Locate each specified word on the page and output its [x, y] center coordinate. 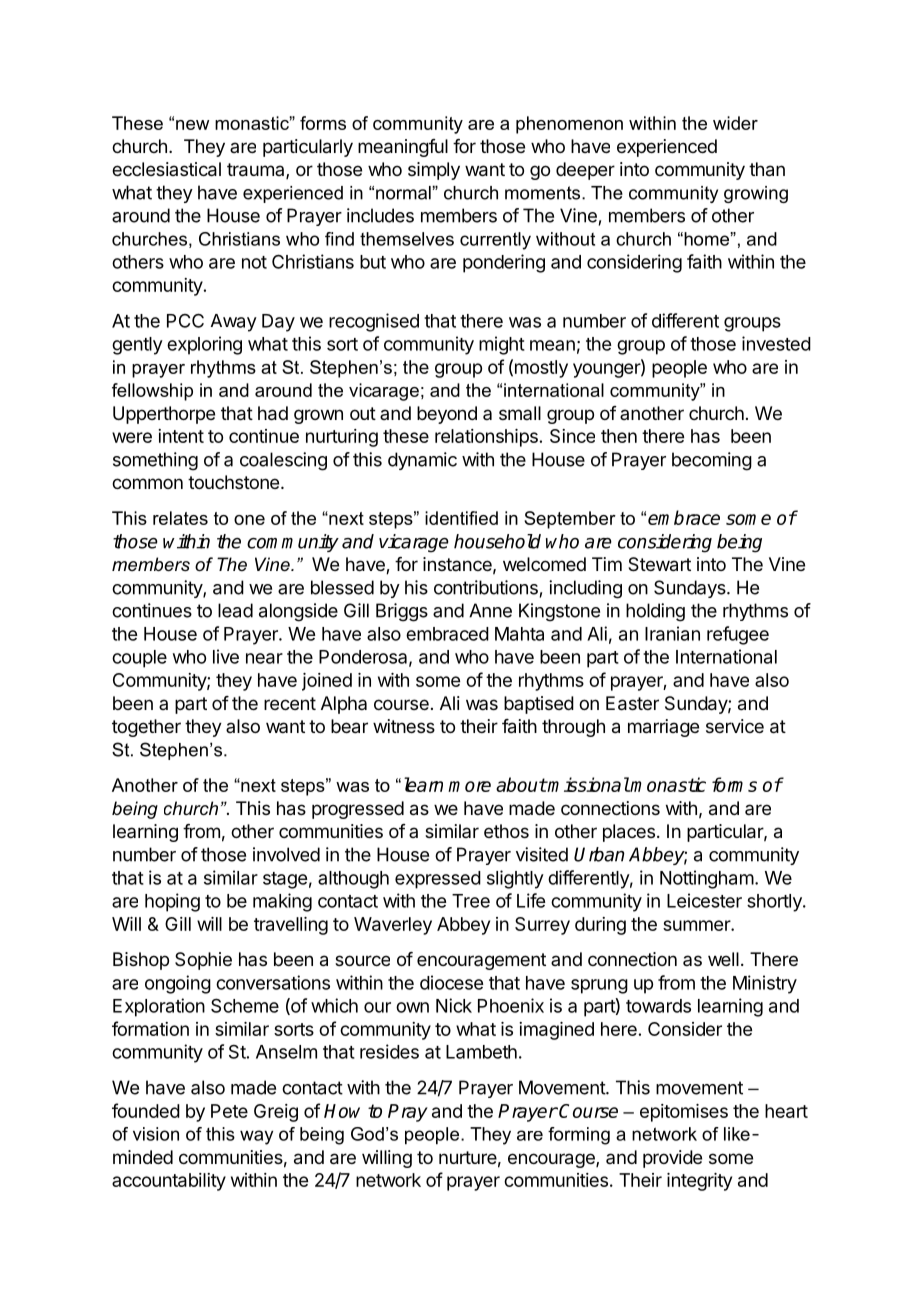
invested [776, 343]
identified [461, 518]
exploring [204, 345]
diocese [451, 982]
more [469, 786]
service [735, 726]
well [723, 959]
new [192, 125]
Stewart [659, 564]
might [502, 345]
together [146, 728]
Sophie [203, 961]
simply [434, 171]
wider [735, 123]
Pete [229, 1111]
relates [180, 518]
